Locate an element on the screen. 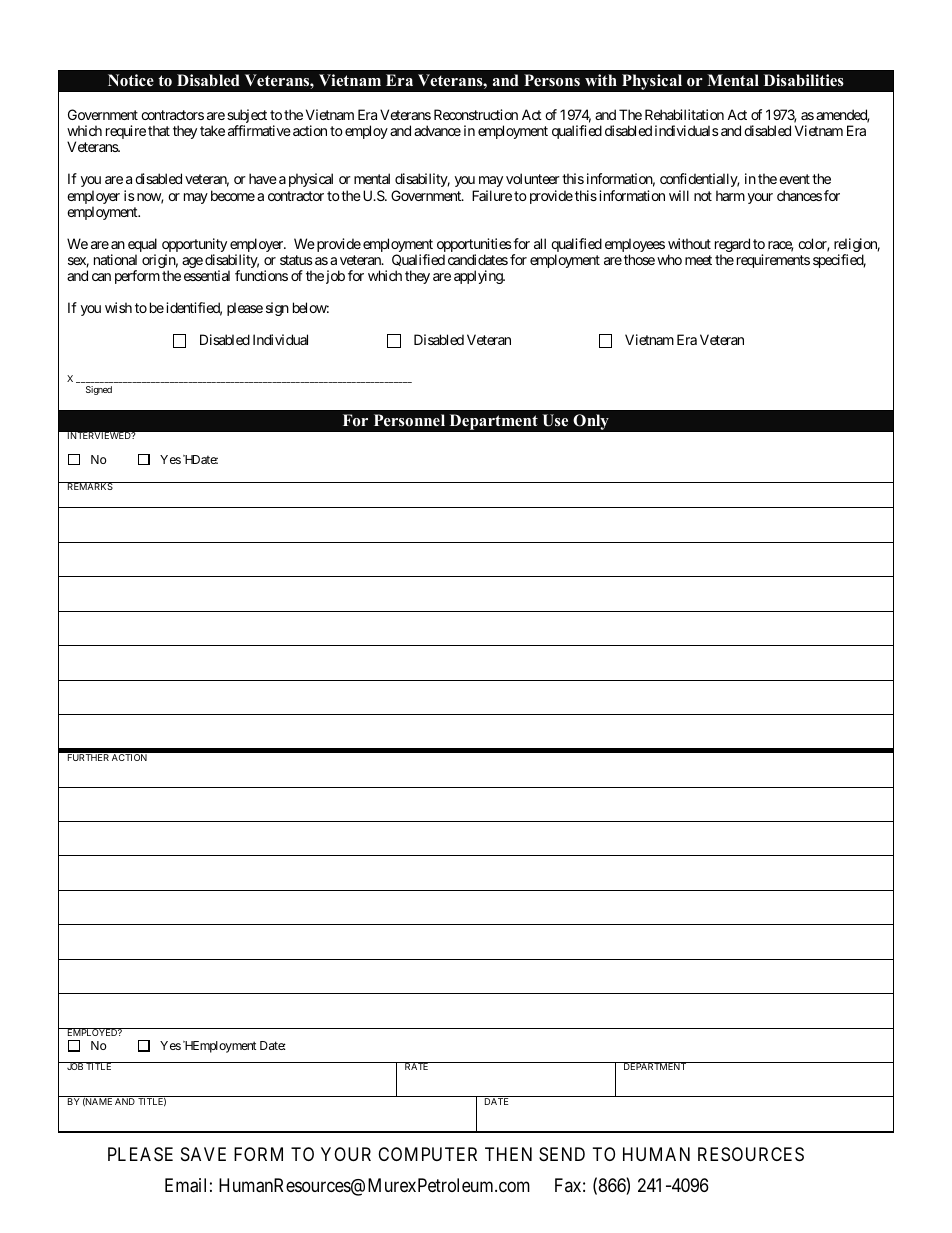  Use is located at coordinates (555, 420).
